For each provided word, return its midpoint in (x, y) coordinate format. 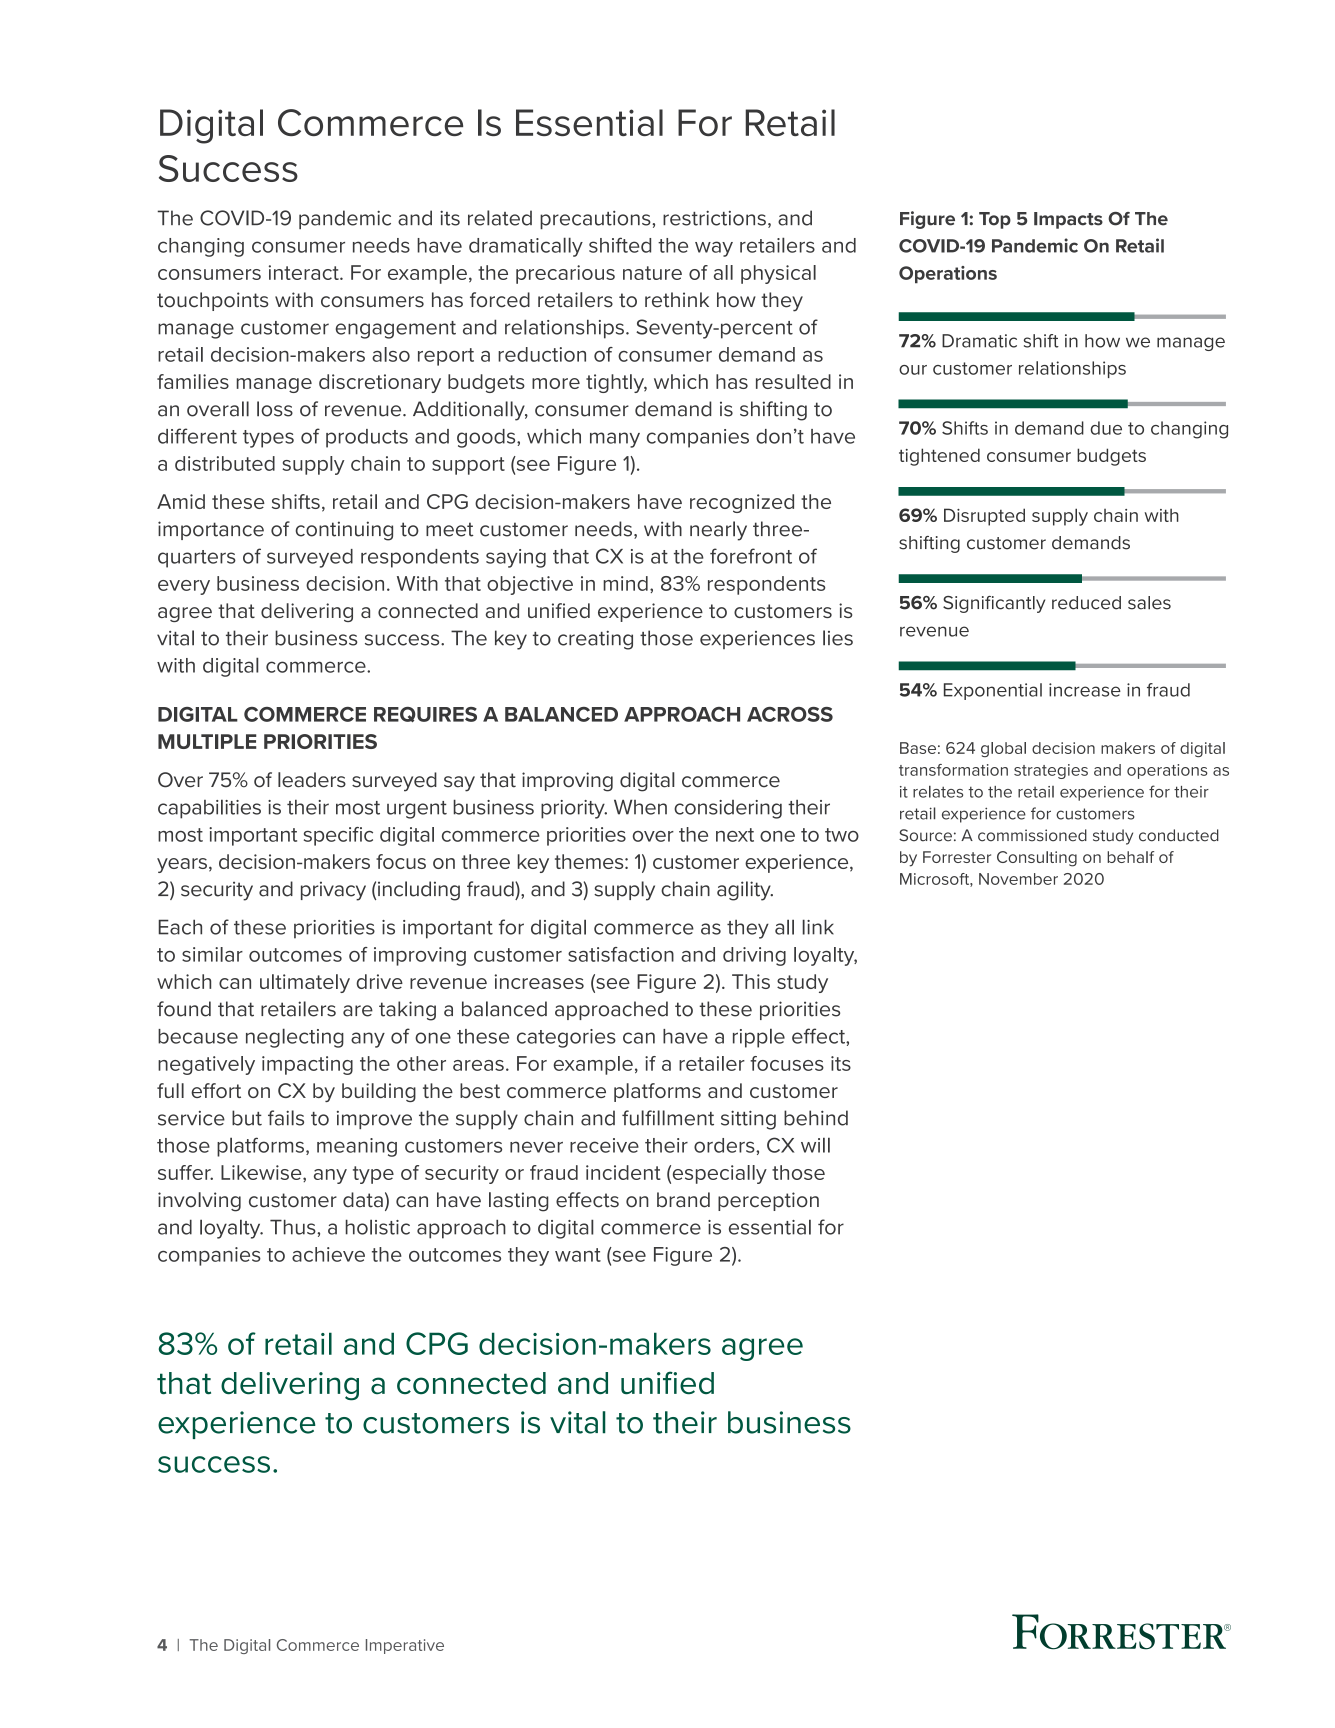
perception (768, 1201)
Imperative (405, 1646)
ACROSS (790, 714)
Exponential (993, 691)
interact (305, 272)
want (578, 1255)
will (815, 1145)
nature (652, 273)
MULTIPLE (207, 741)
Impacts (1068, 220)
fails (286, 1118)
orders (725, 1145)
